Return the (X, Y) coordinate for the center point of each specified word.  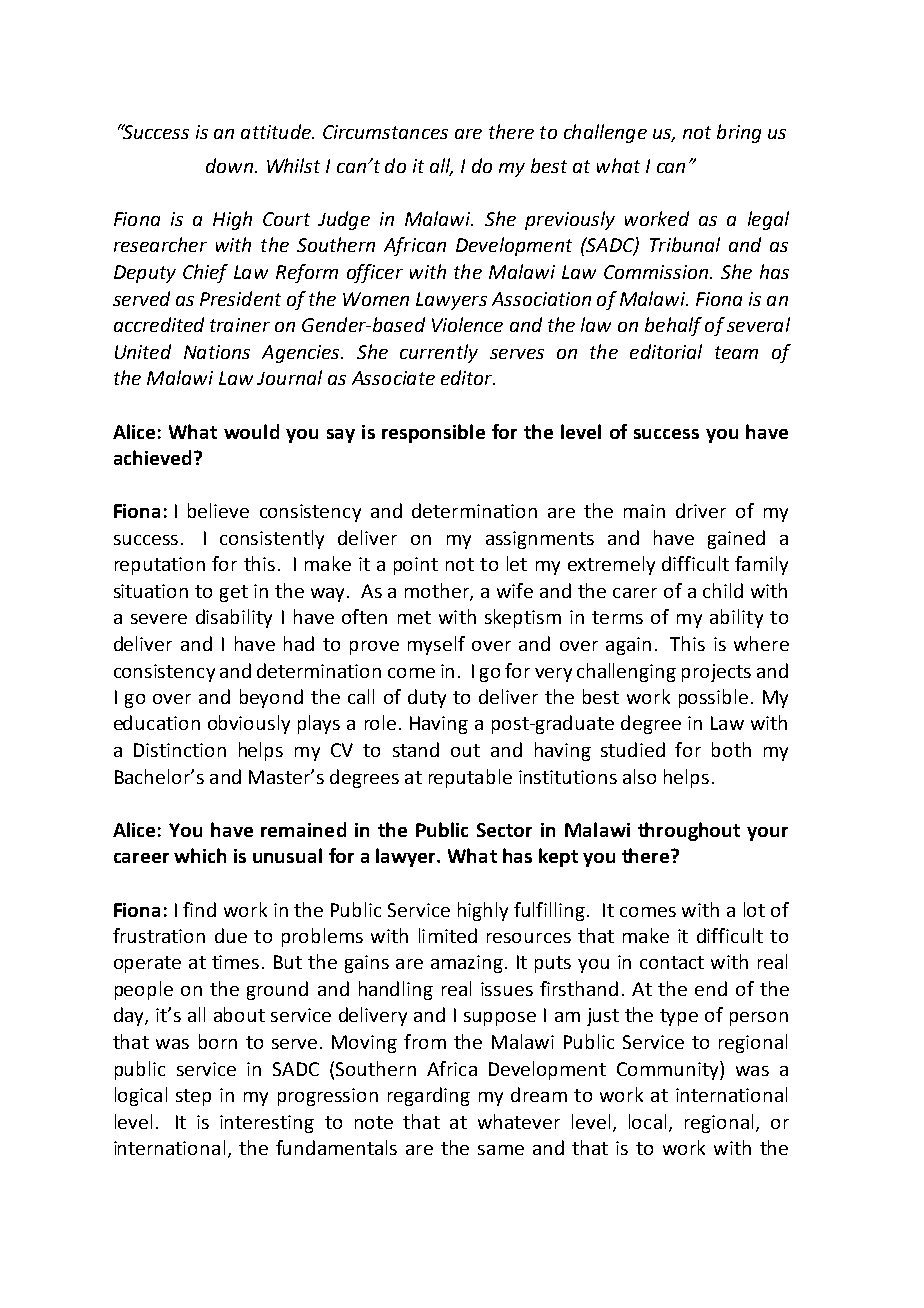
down (229, 165)
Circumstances (385, 132)
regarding (429, 1096)
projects (716, 673)
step (193, 1097)
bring (739, 133)
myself (436, 645)
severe (159, 619)
